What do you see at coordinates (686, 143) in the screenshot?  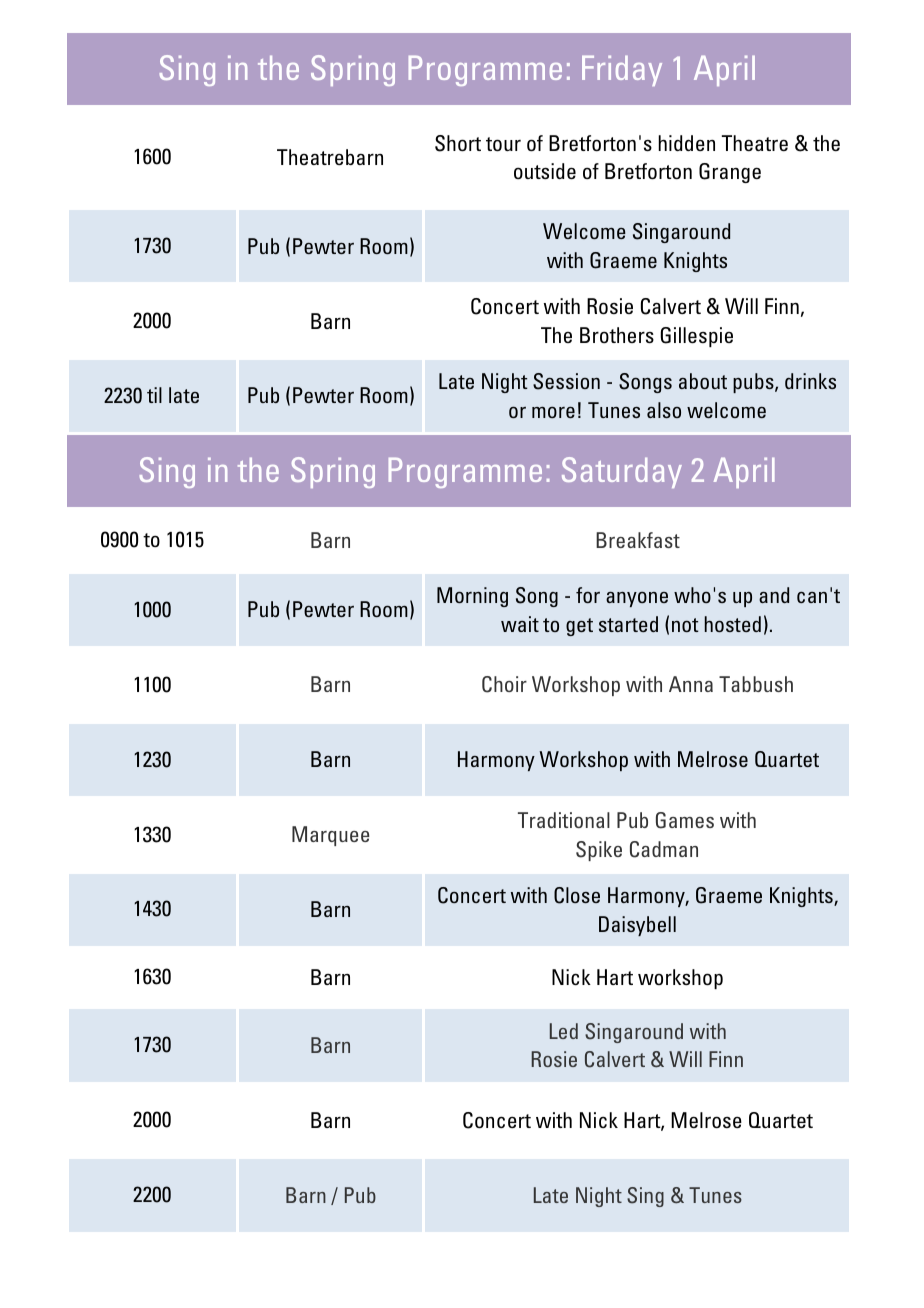 I see `hidden` at bounding box center [686, 143].
